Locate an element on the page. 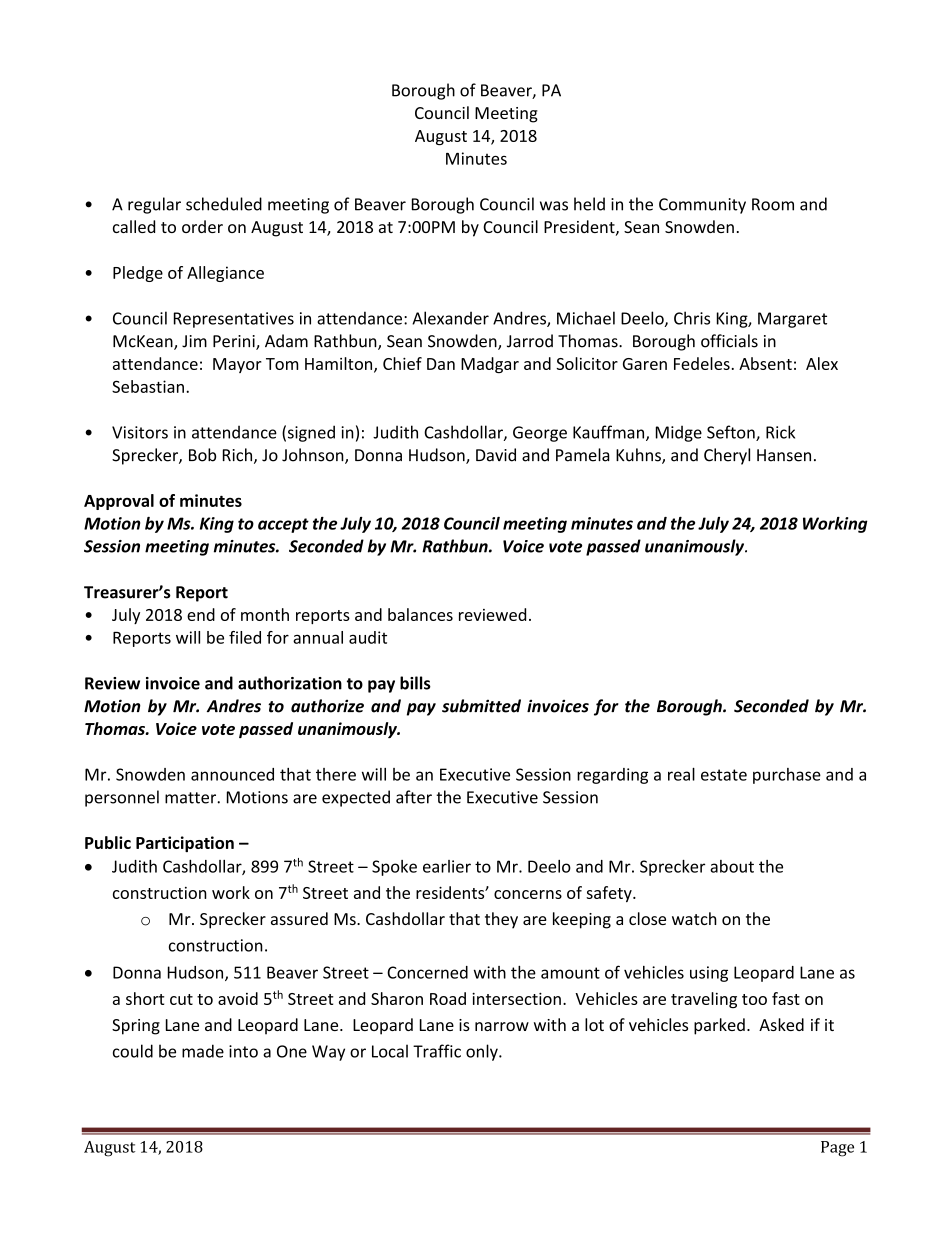  estate is located at coordinates (724, 775).
